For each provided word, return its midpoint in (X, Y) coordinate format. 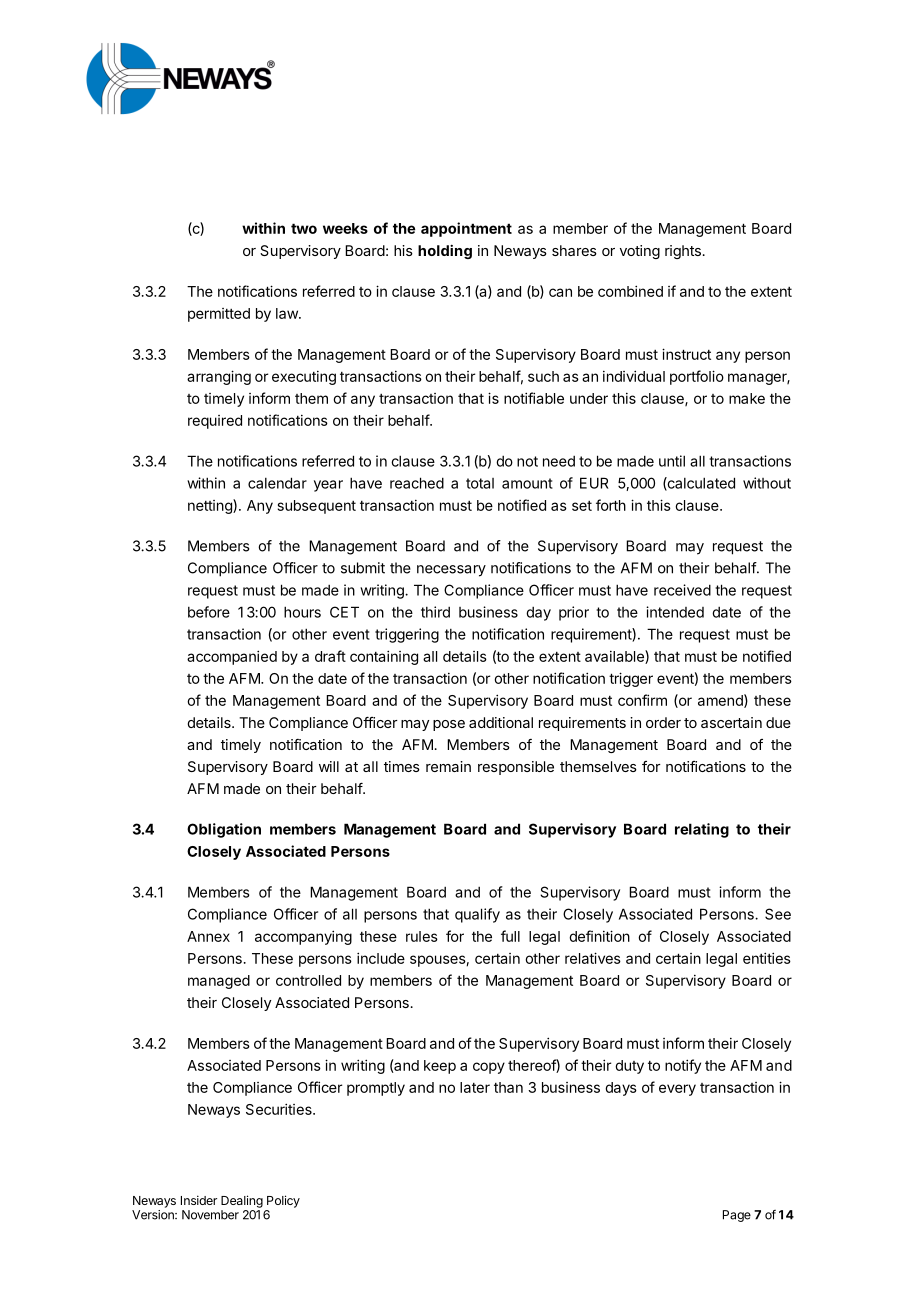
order (663, 722)
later (475, 1087)
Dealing (242, 1201)
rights (683, 252)
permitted (219, 315)
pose (449, 725)
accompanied (232, 657)
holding (445, 252)
